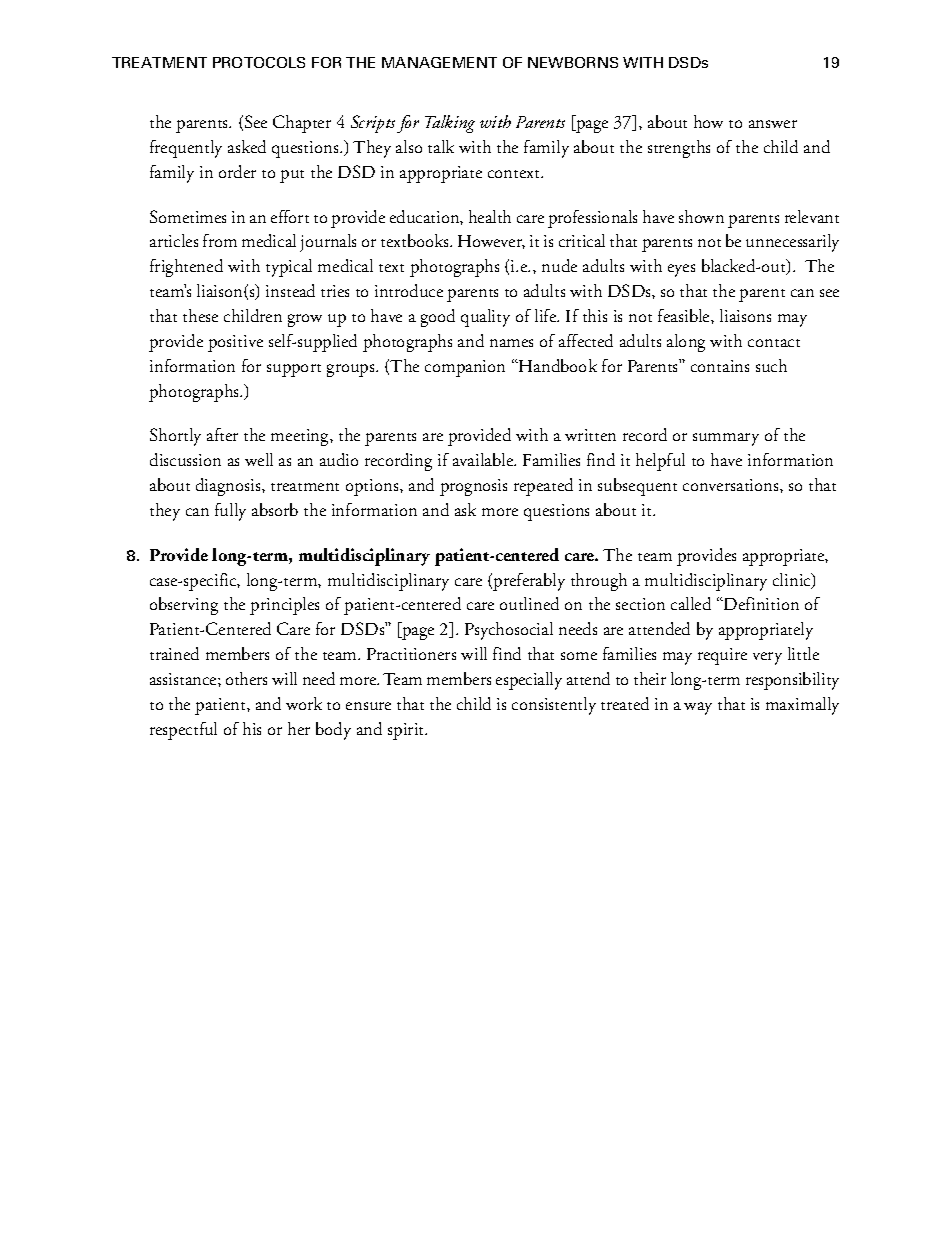 This screenshot has height=1233, width=952. Describe the element at coordinates (304, 703) in the screenshot. I see `work` at that location.
